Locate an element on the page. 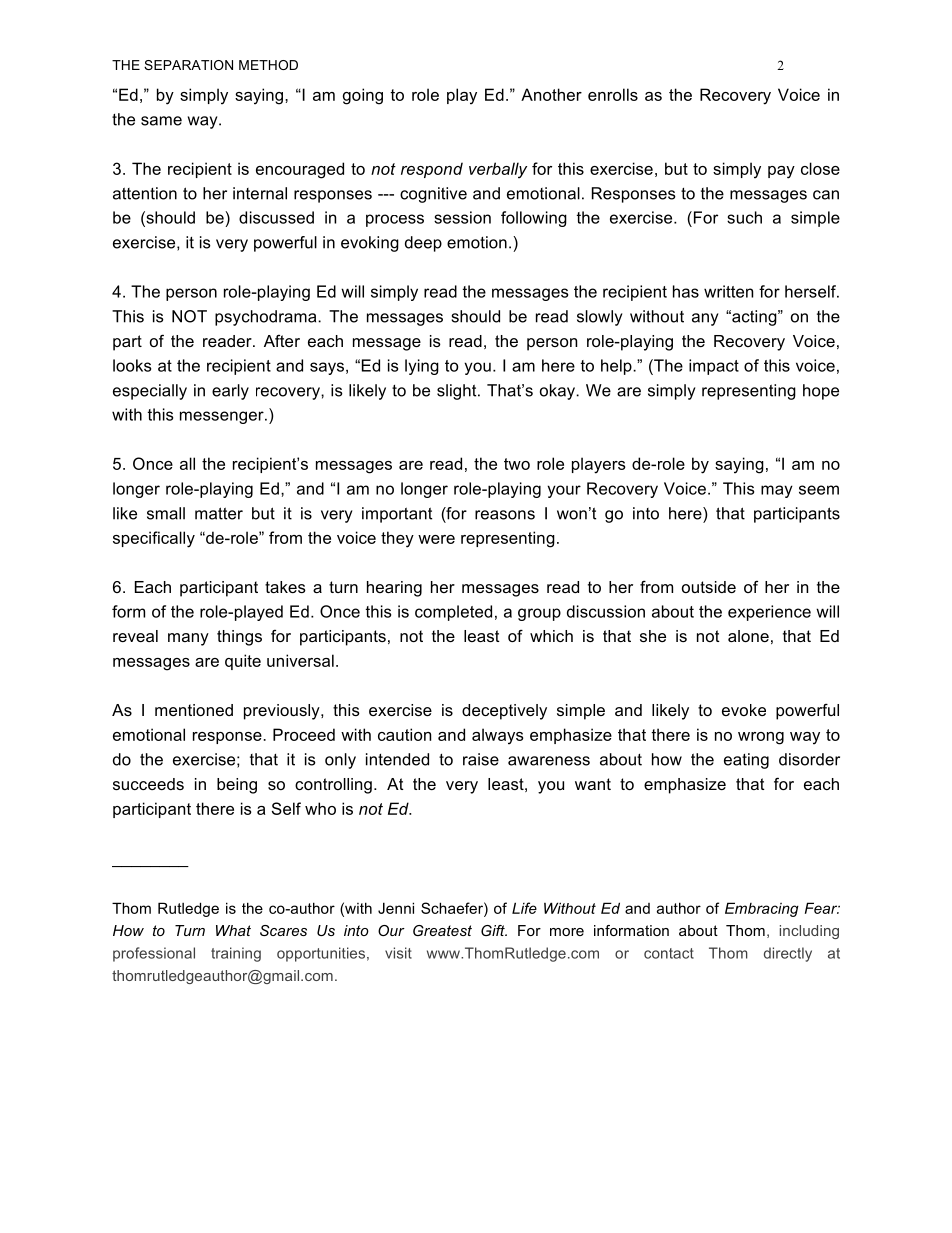 This document has height=1233, width=952. things is located at coordinates (239, 638).
